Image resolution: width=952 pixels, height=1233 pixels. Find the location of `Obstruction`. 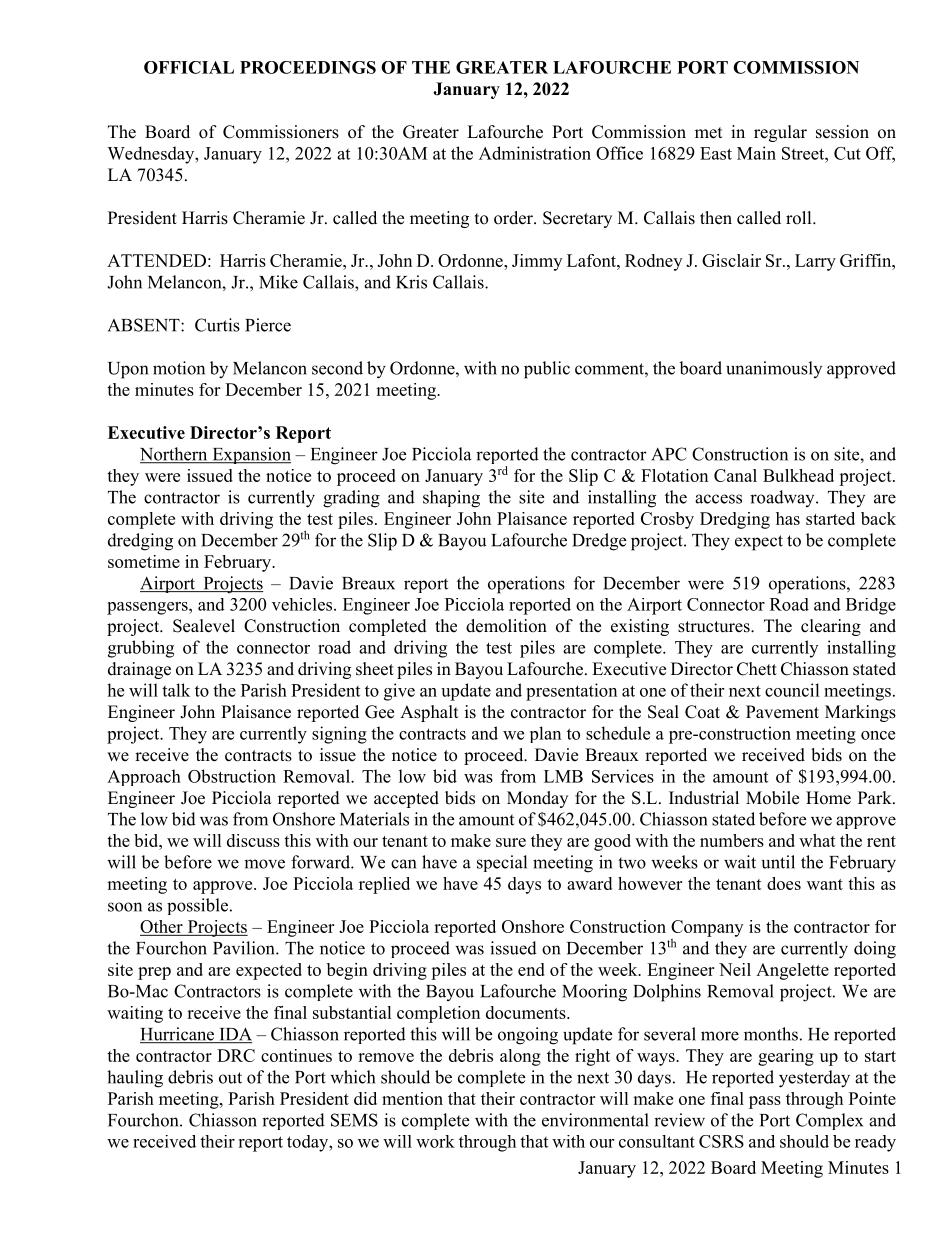

Obstruction is located at coordinates (232, 776).
